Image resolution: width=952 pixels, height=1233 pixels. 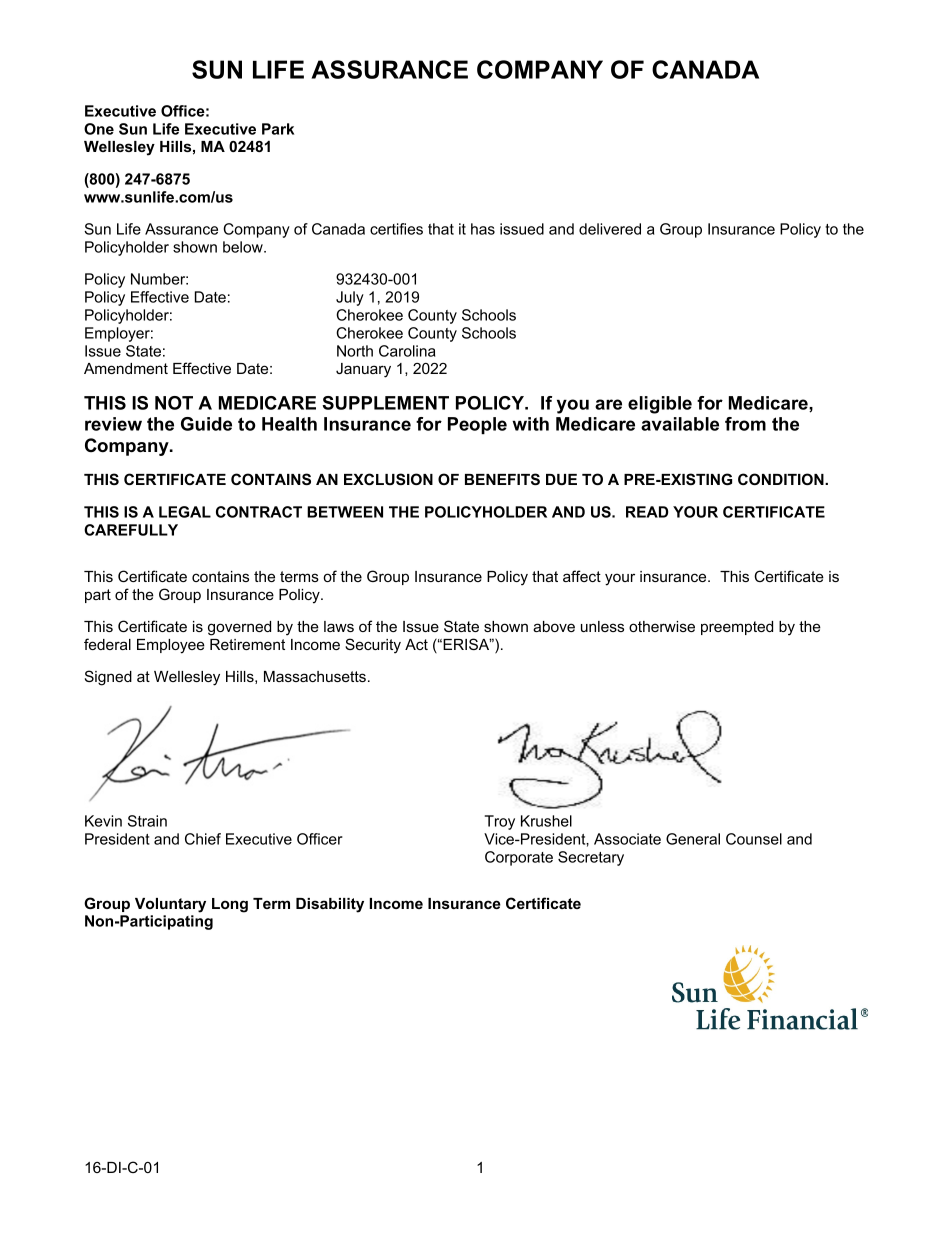 What do you see at coordinates (519, 858) in the page?
I see `Corporate` at bounding box center [519, 858].
